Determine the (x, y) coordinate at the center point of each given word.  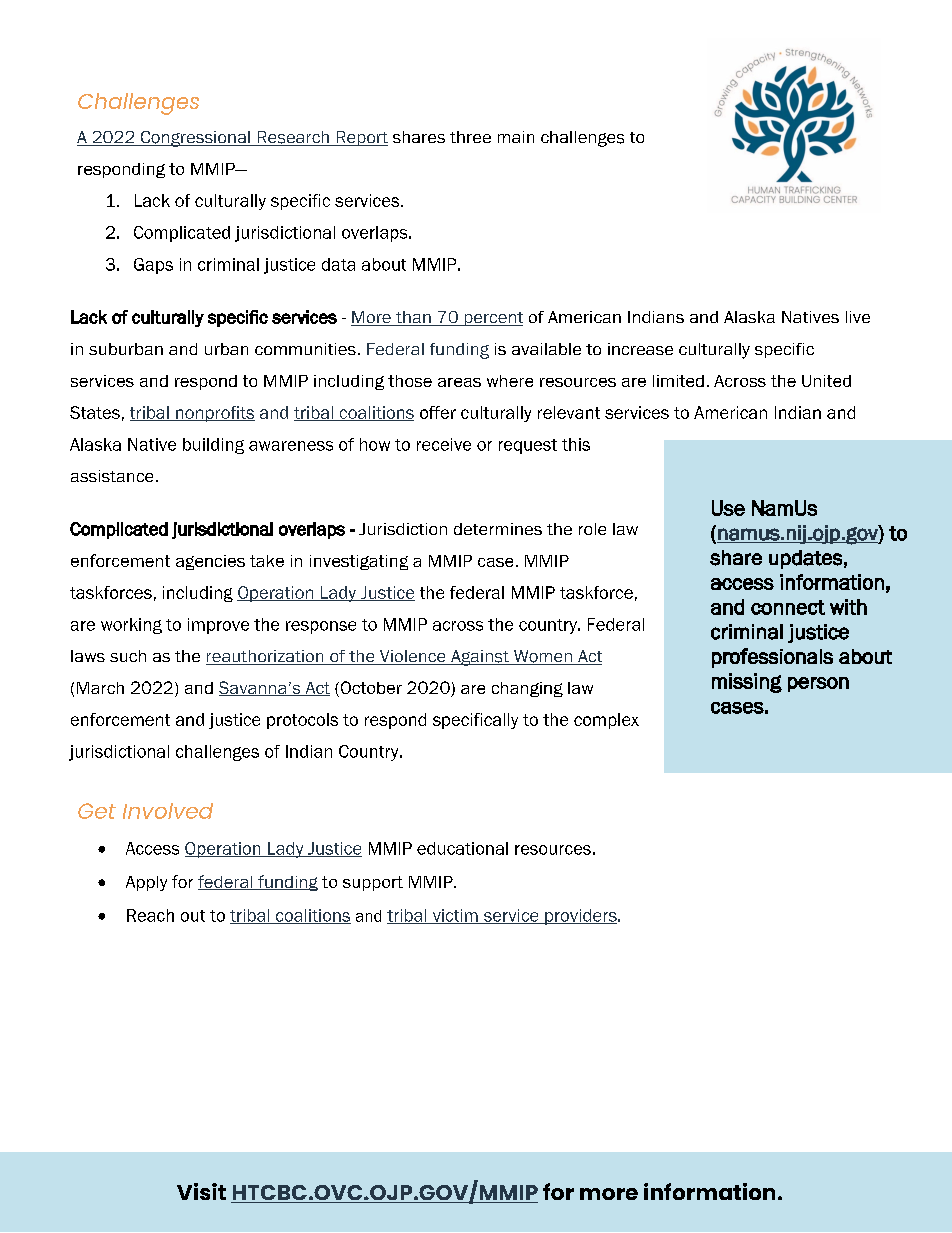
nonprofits (214, 414)
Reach (150, 915)
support (373, 883)
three (470, 137)
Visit (201, 1191)
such (128, 656)
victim (455, 916)
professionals (772, 658)
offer (438, 412)
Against (479, 658)
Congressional (195, 139)
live (858, 317)
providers (581, 917)
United (826, 381)
